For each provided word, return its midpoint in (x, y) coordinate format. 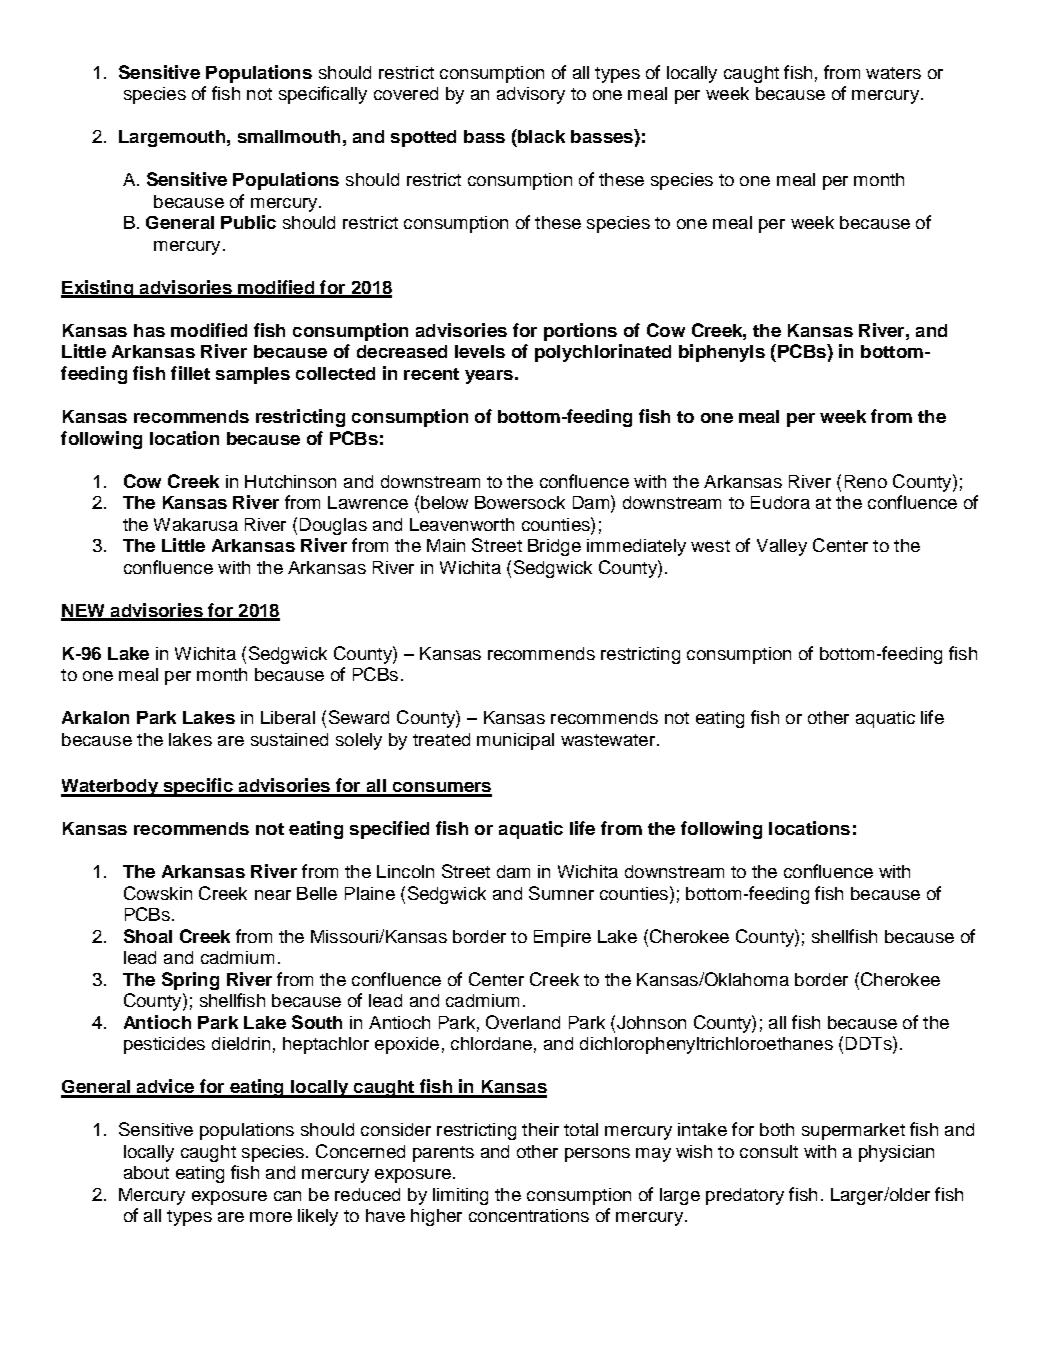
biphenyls (722, 353)
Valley (782, 547)
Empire (562, 938)
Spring (190, 981)
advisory (531, 95)
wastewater (608, 740)
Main (446, 545)
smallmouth (289, 136)
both (777, 1129)
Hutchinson (290, 481)
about (146, 1172)
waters (893, 73)
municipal (515, 741)
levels (480, 351)
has (149, 330)
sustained (289, 739)
